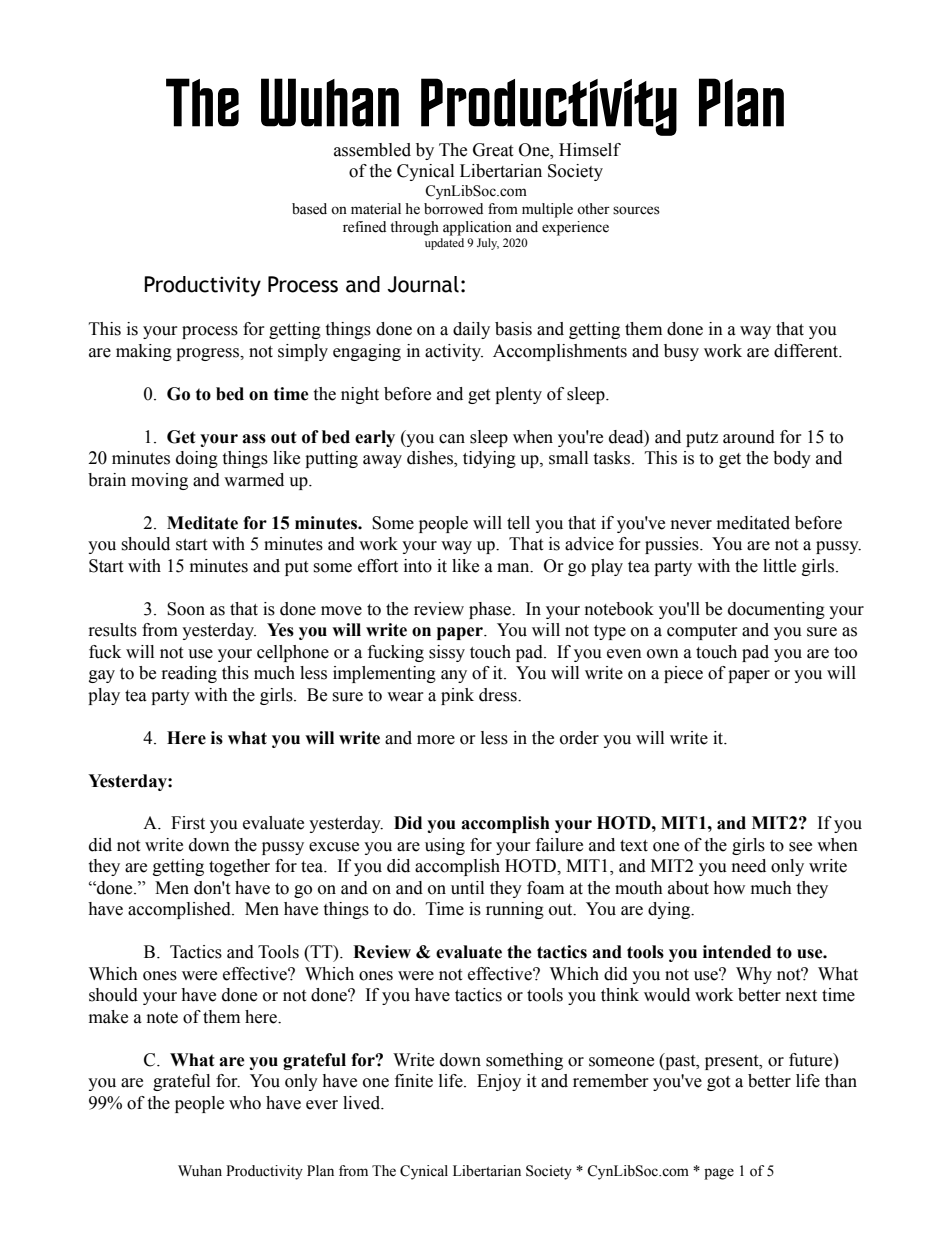 The height and width of the document is (1233, 952). What do you see at coordinates (518, 523) in the document?
I see `tell` at bounding box center [518, 523].
